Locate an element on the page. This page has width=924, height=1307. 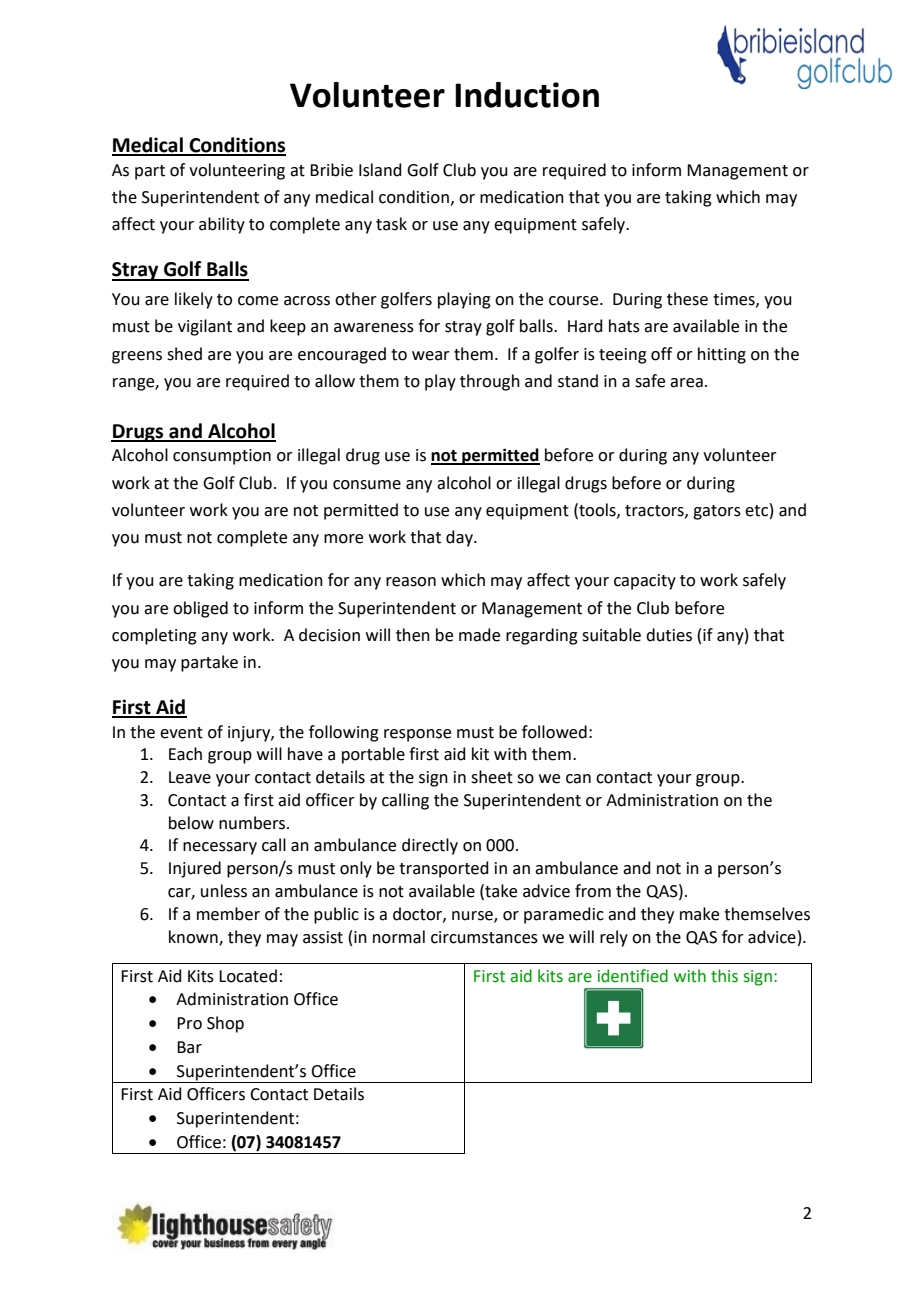
reason is located at coordinates (411, 582).
